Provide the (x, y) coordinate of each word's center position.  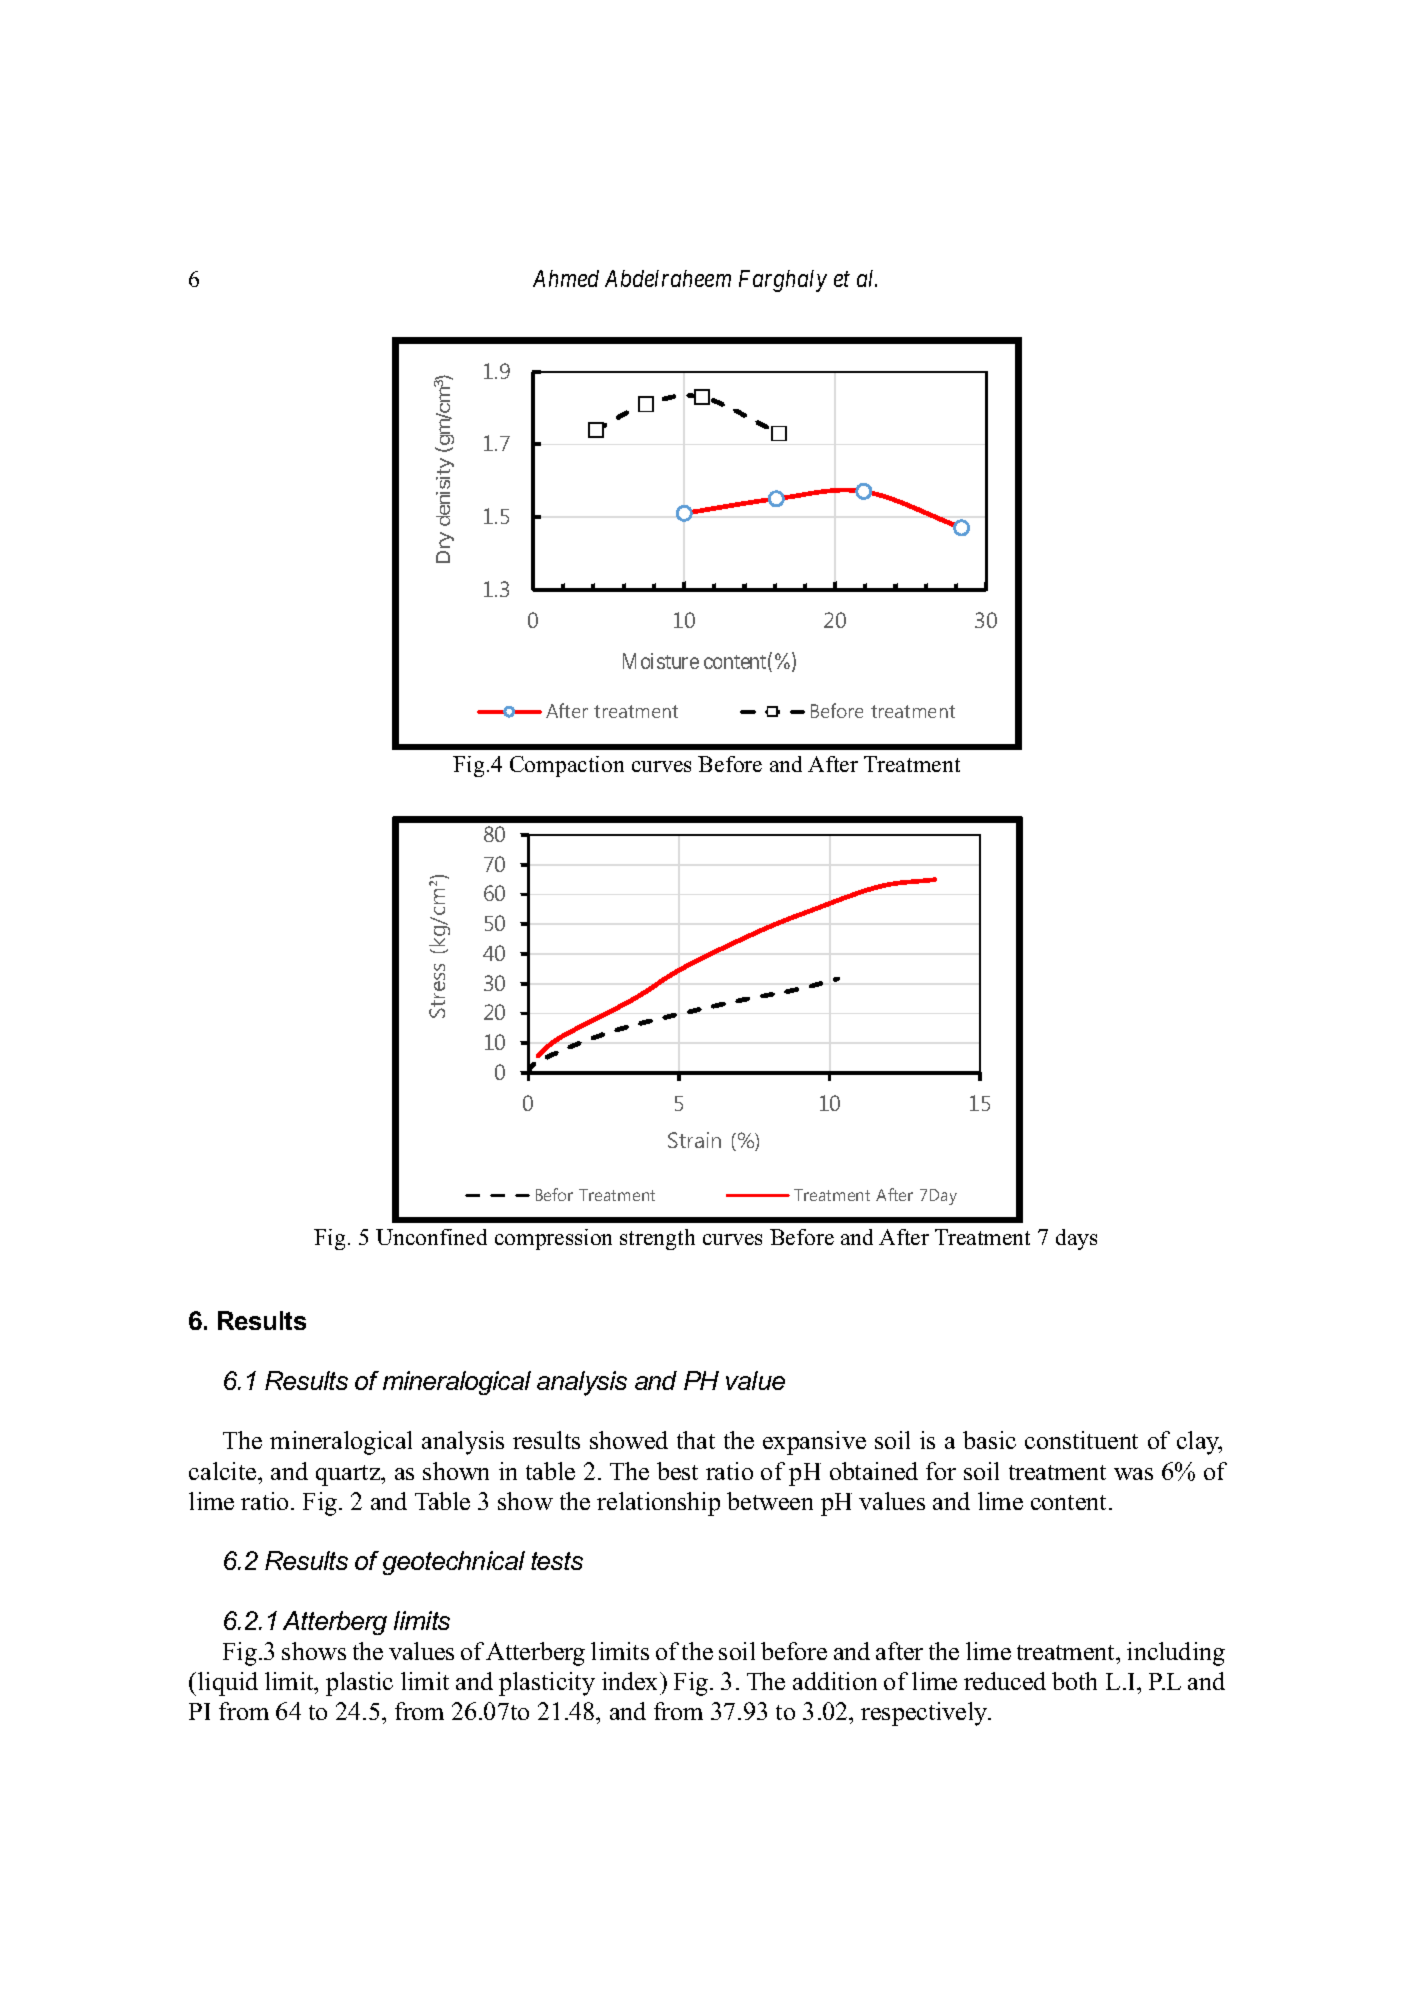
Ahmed (566, 278)
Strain (694, 1140)
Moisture (661, 661)
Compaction (567, 766)
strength (657, 1239)
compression (553, 1239)
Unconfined (431, 1237)
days (1076, 1239)
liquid (228, 1684)
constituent (1081, 1440)
